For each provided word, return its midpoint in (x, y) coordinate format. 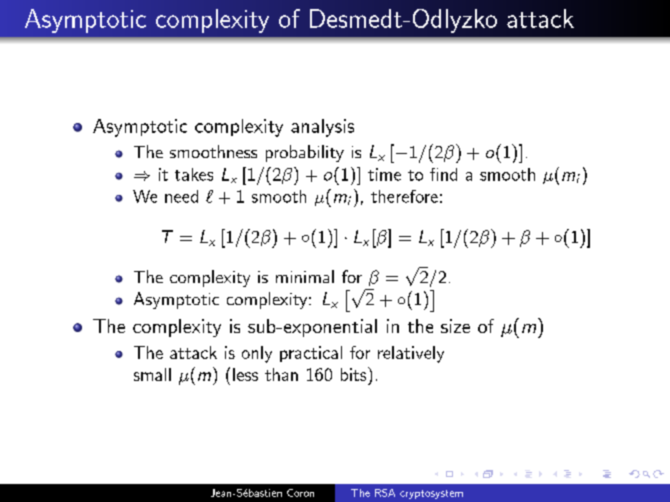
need (181, 196)
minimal (305, 276)
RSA (385, 493)
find (443, 174)
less (245, 374)
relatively (411, 354)
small (152, 374)
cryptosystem (431, 494)
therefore (404, 196)
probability (305, 153)
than (281, 374)
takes (194, 174)
